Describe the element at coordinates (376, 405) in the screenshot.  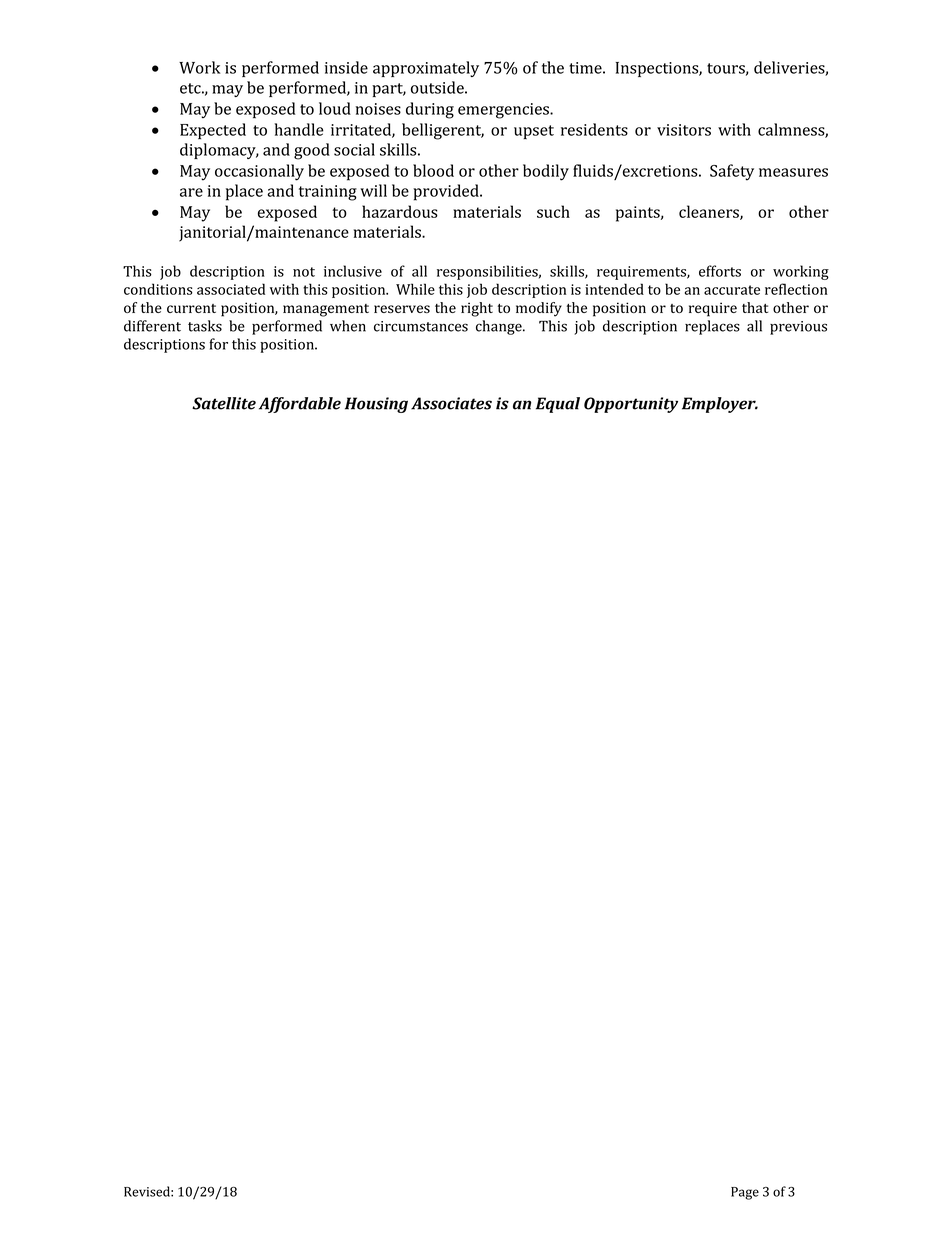
I see `Housing` at that location.
